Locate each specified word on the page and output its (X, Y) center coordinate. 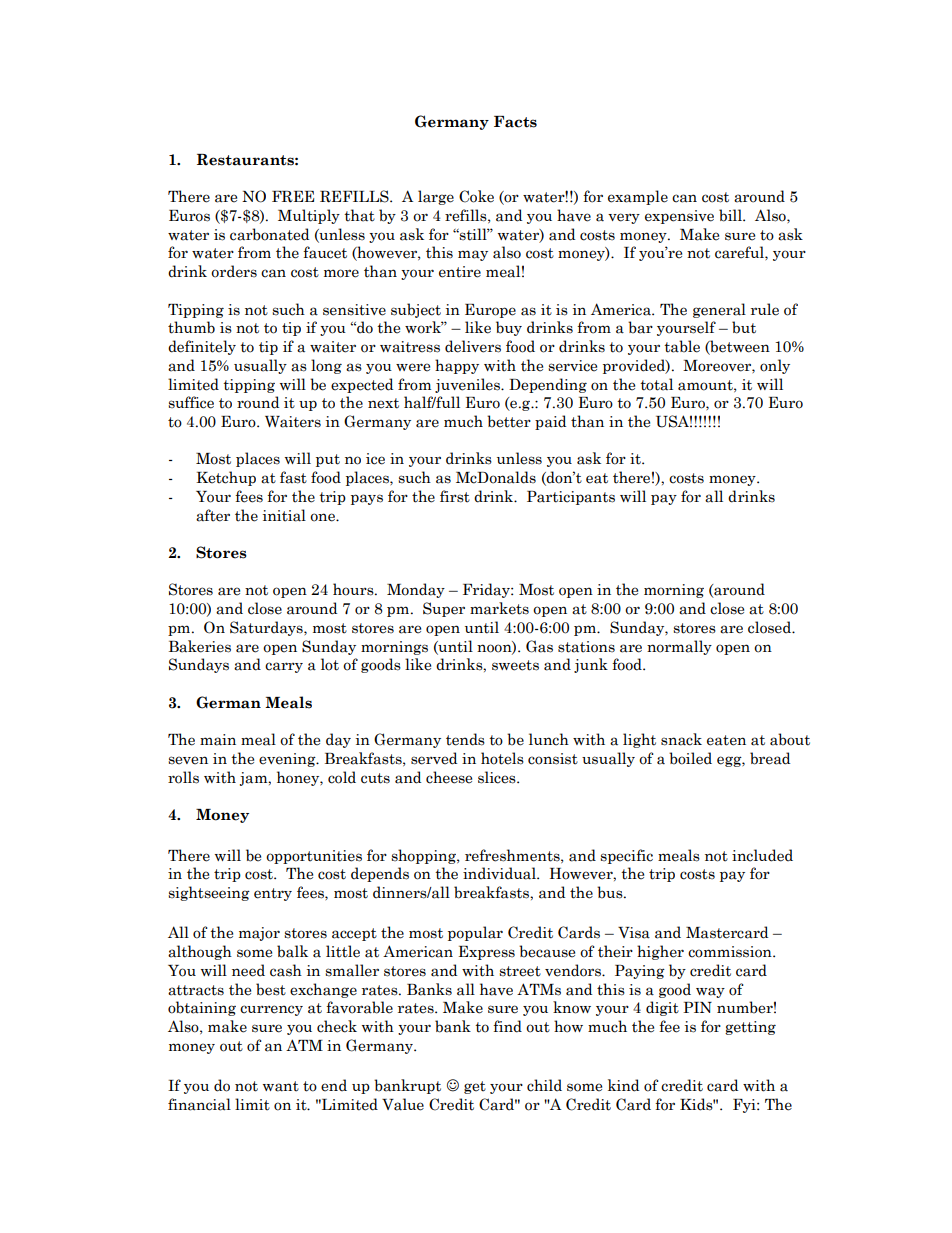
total (656, 384)
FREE (293, 197)
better (509, 421)
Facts (515, 122)
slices (498, 777)
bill (731, 215)
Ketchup (226, 478)
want (281, 1086)
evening (288, 760)
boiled (690, 758)
